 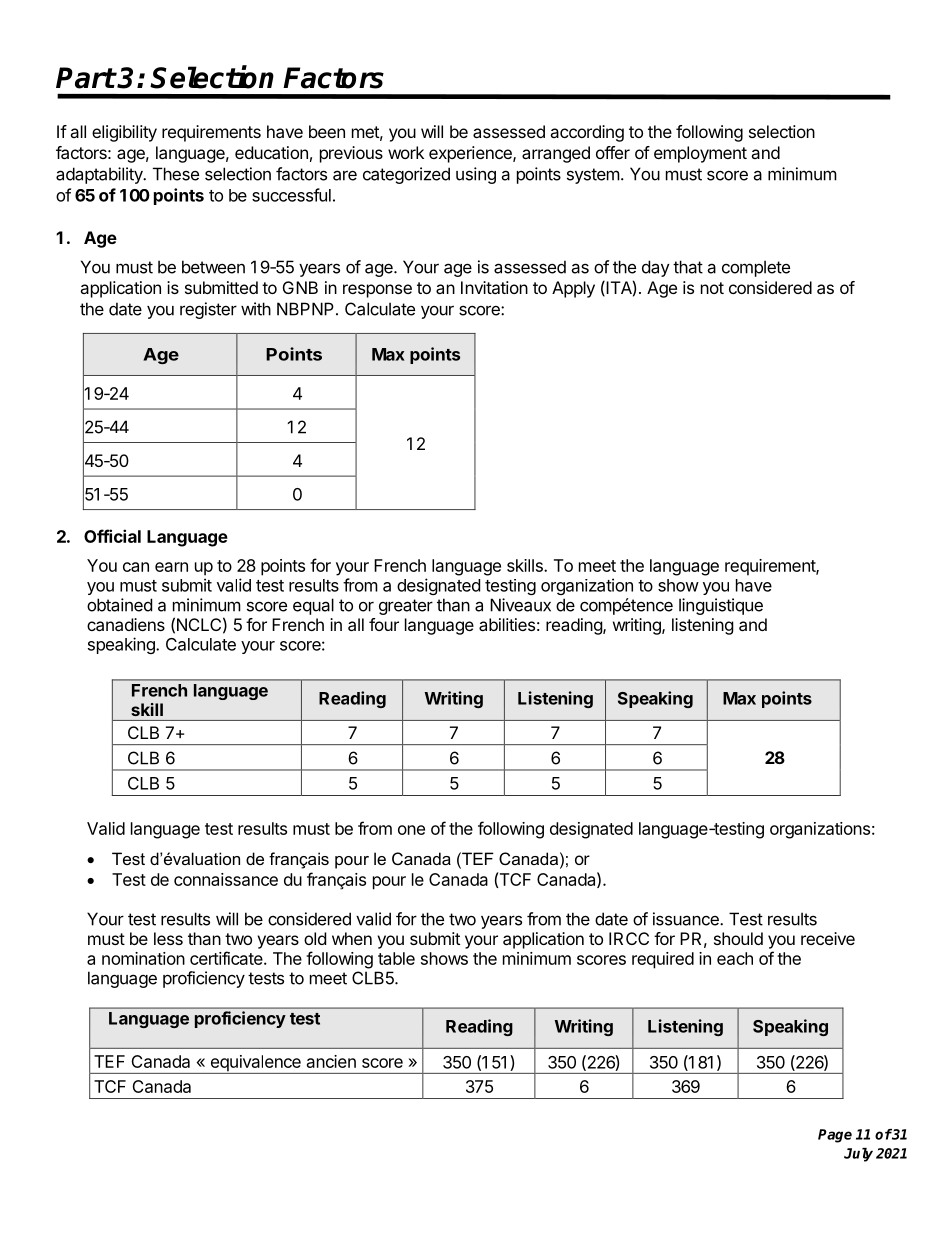 What do you see at coordinates (406, 607) in the document?
I see `greater` at bounding box center [406, 607].
